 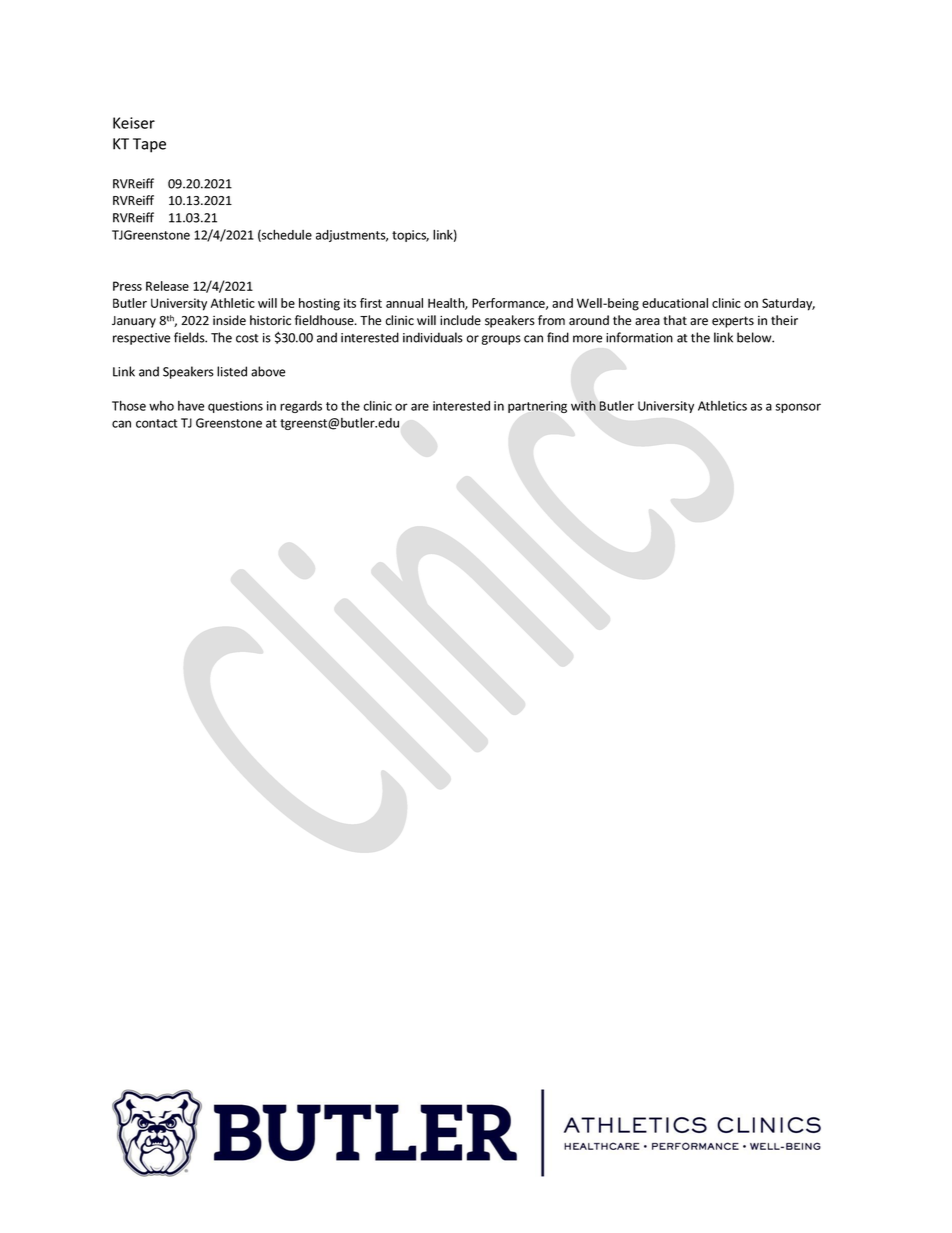 I want to click on Keiser, so click(x=134, y=123).
